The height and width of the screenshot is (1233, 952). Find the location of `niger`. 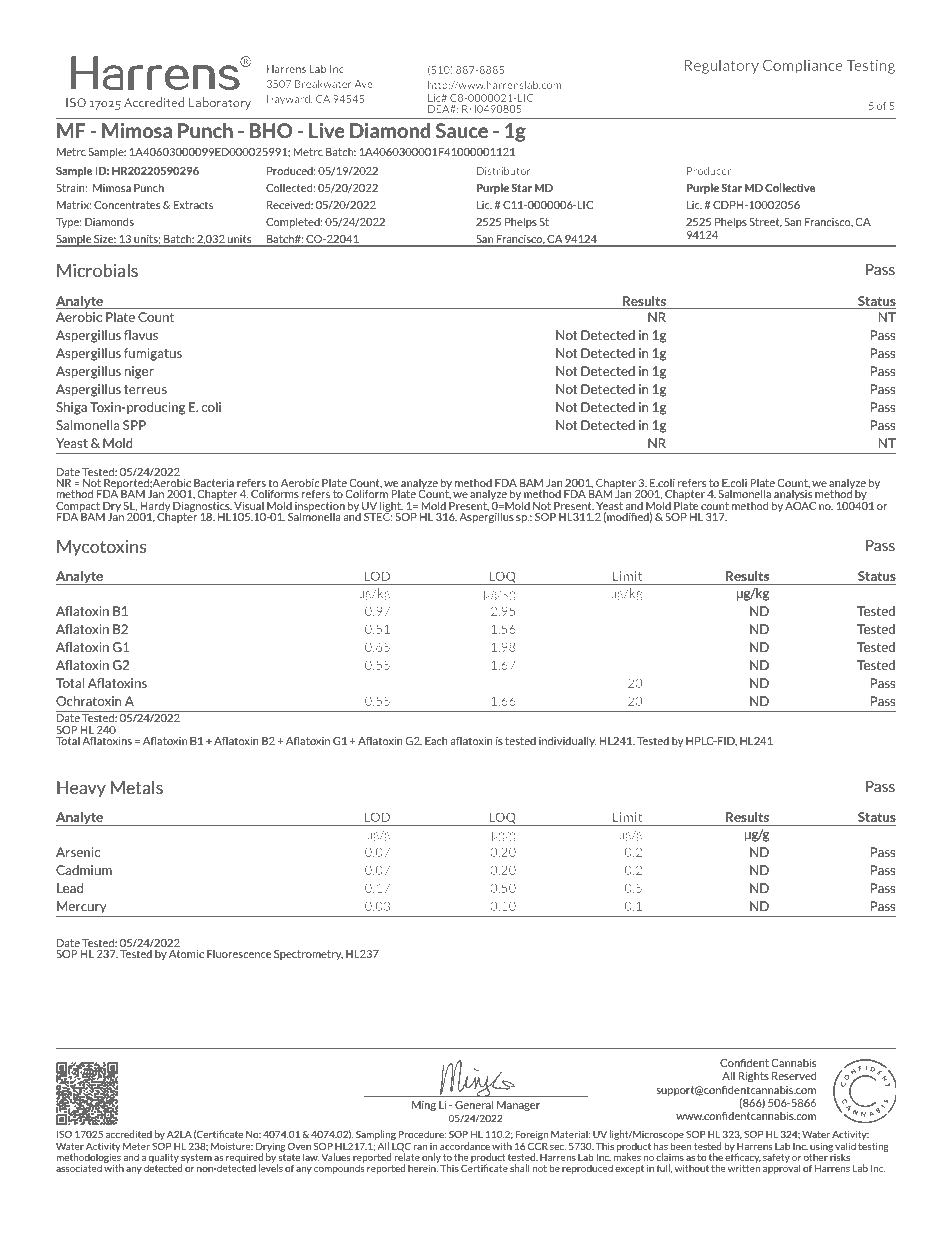

niger is located at coordinates (139, 372).
